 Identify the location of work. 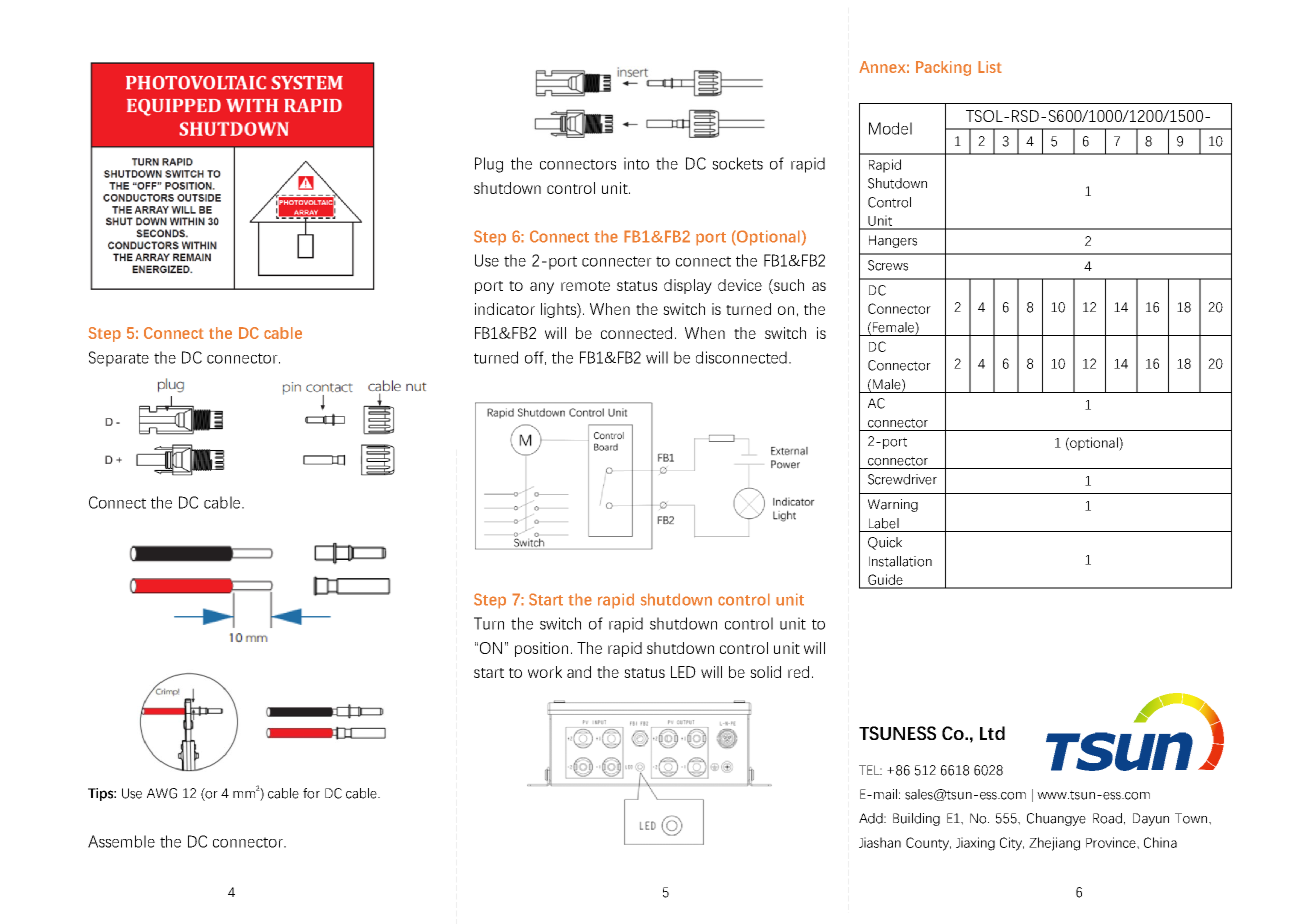
(545, 672).
